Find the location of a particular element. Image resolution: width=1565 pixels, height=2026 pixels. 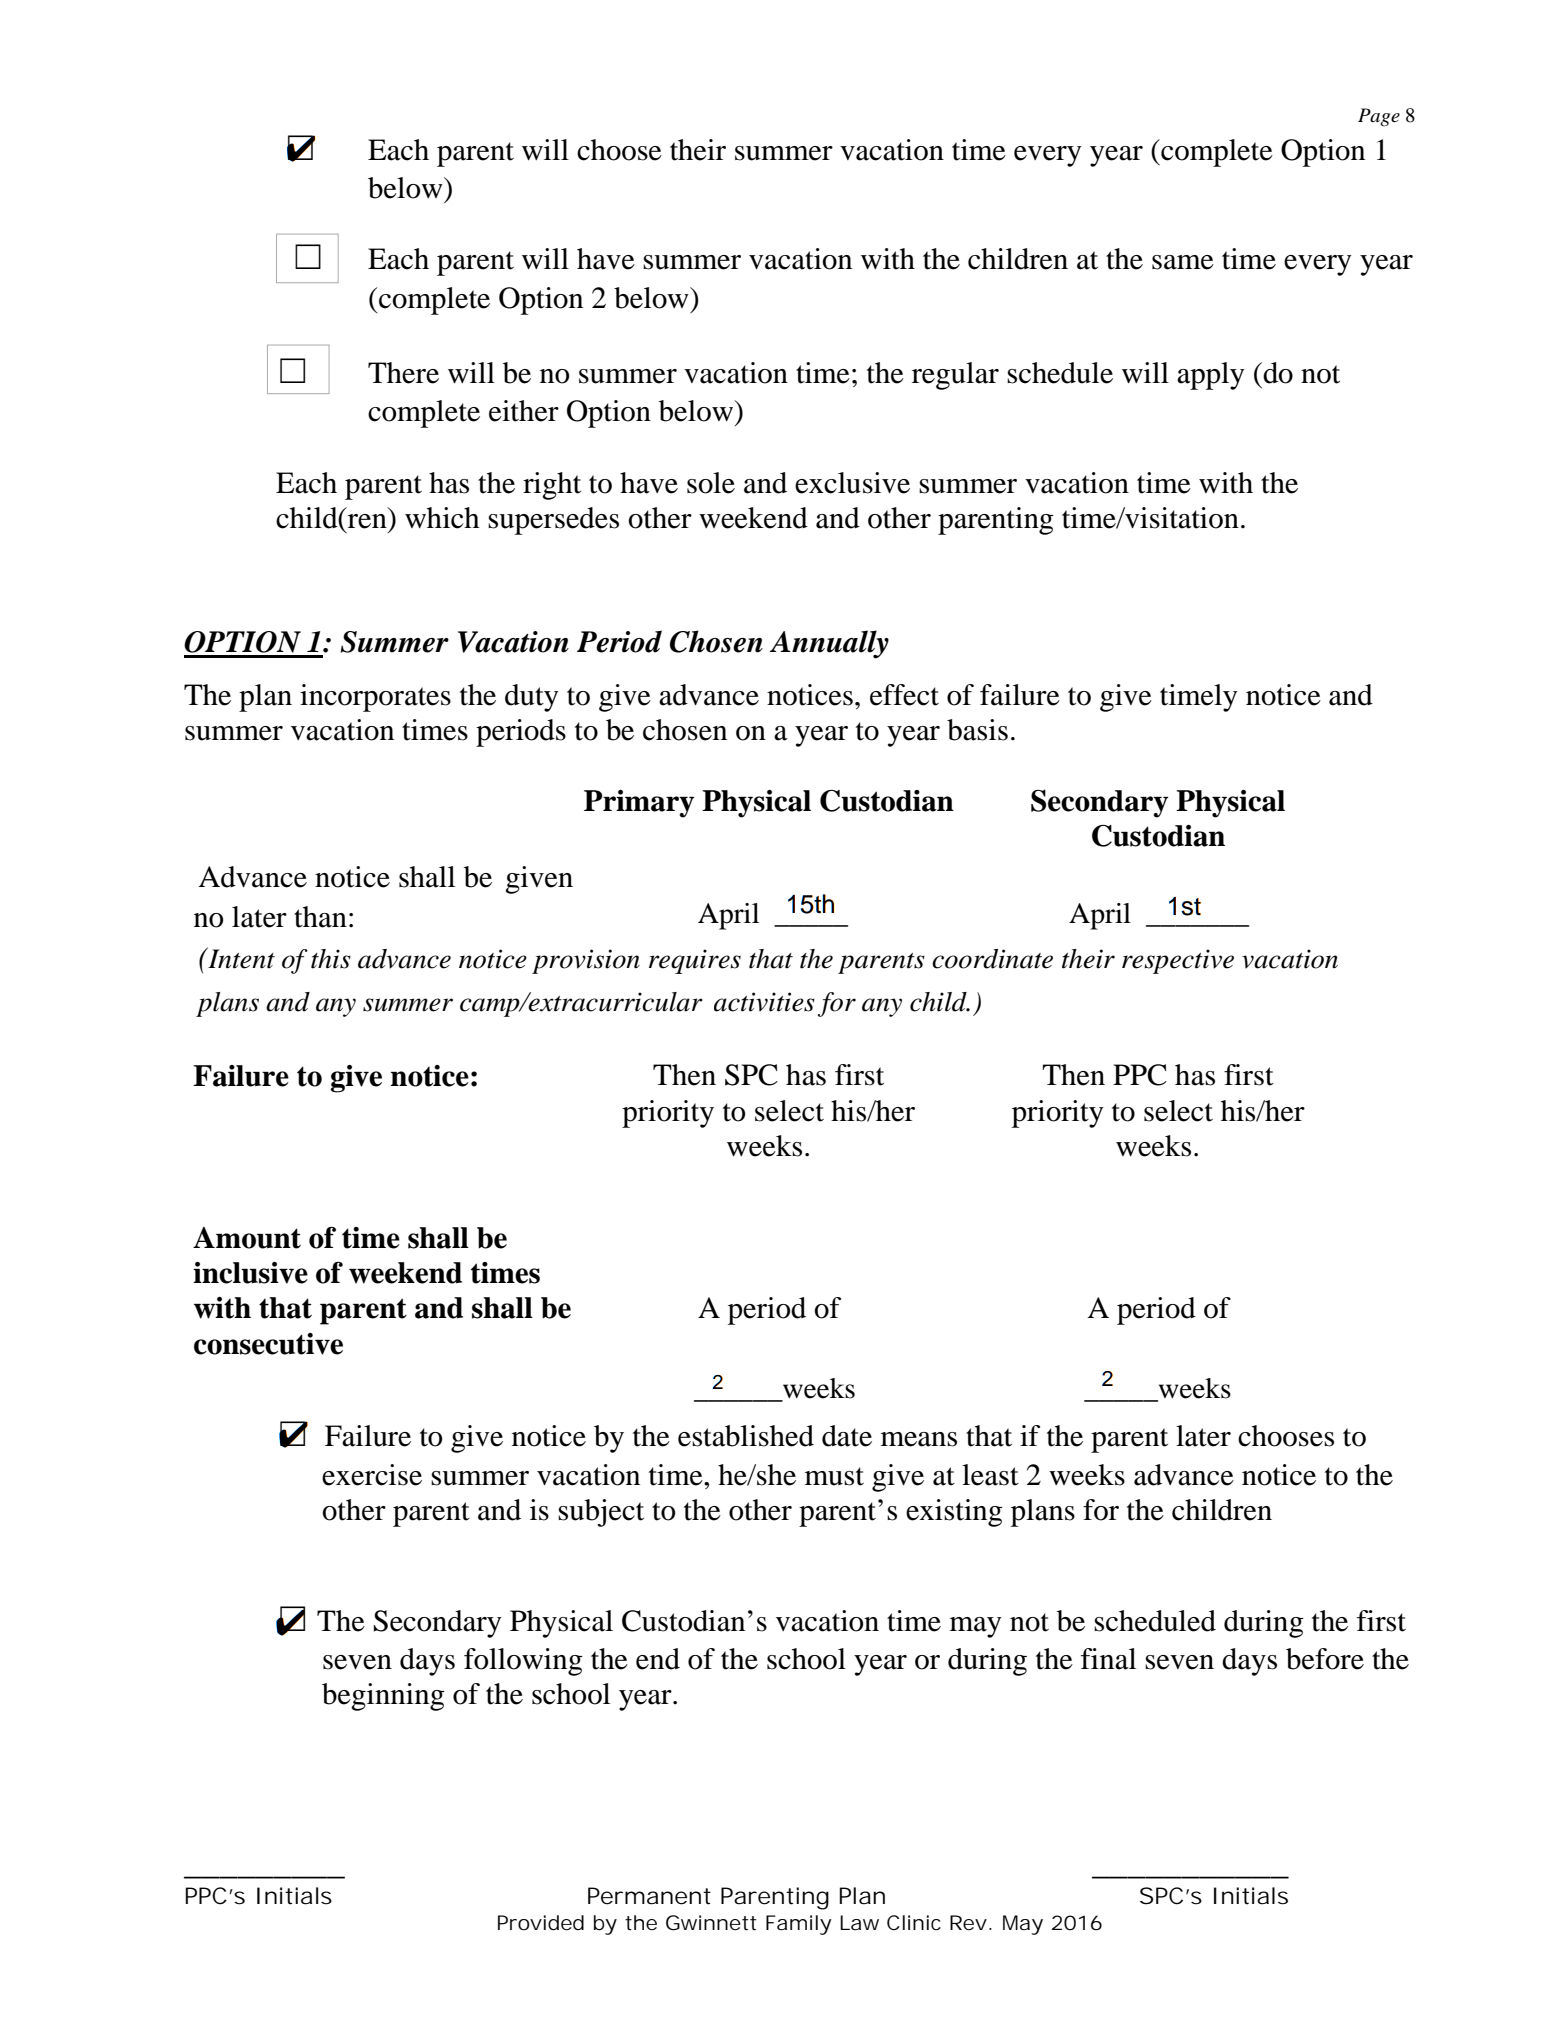

Annually is located at coordinates (829, 644).
